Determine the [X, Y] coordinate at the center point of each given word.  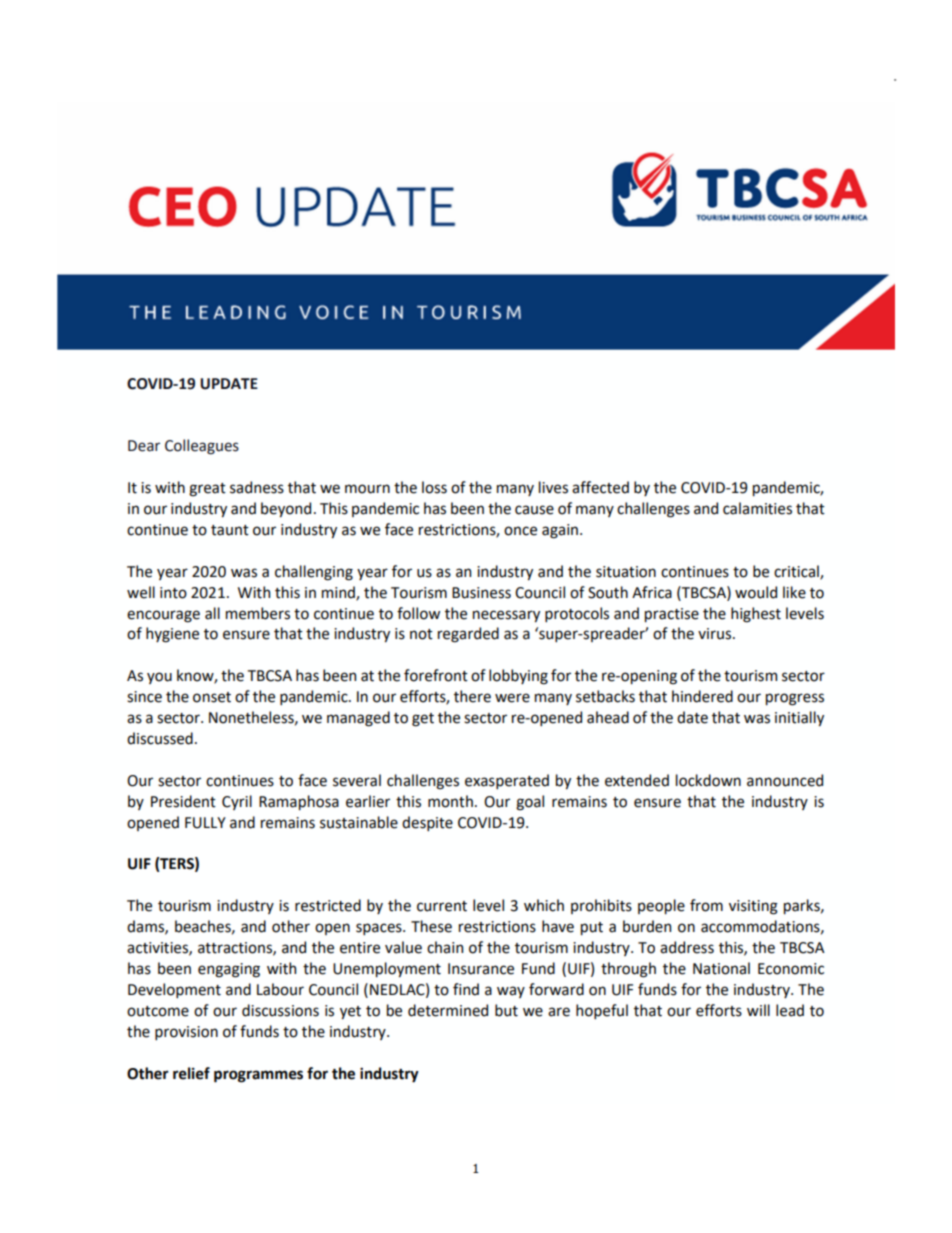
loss [434, 487]
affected [600, 487]
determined [448, 1010]
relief [191, 1073]
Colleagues [202, 447]
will [758, 1010]
